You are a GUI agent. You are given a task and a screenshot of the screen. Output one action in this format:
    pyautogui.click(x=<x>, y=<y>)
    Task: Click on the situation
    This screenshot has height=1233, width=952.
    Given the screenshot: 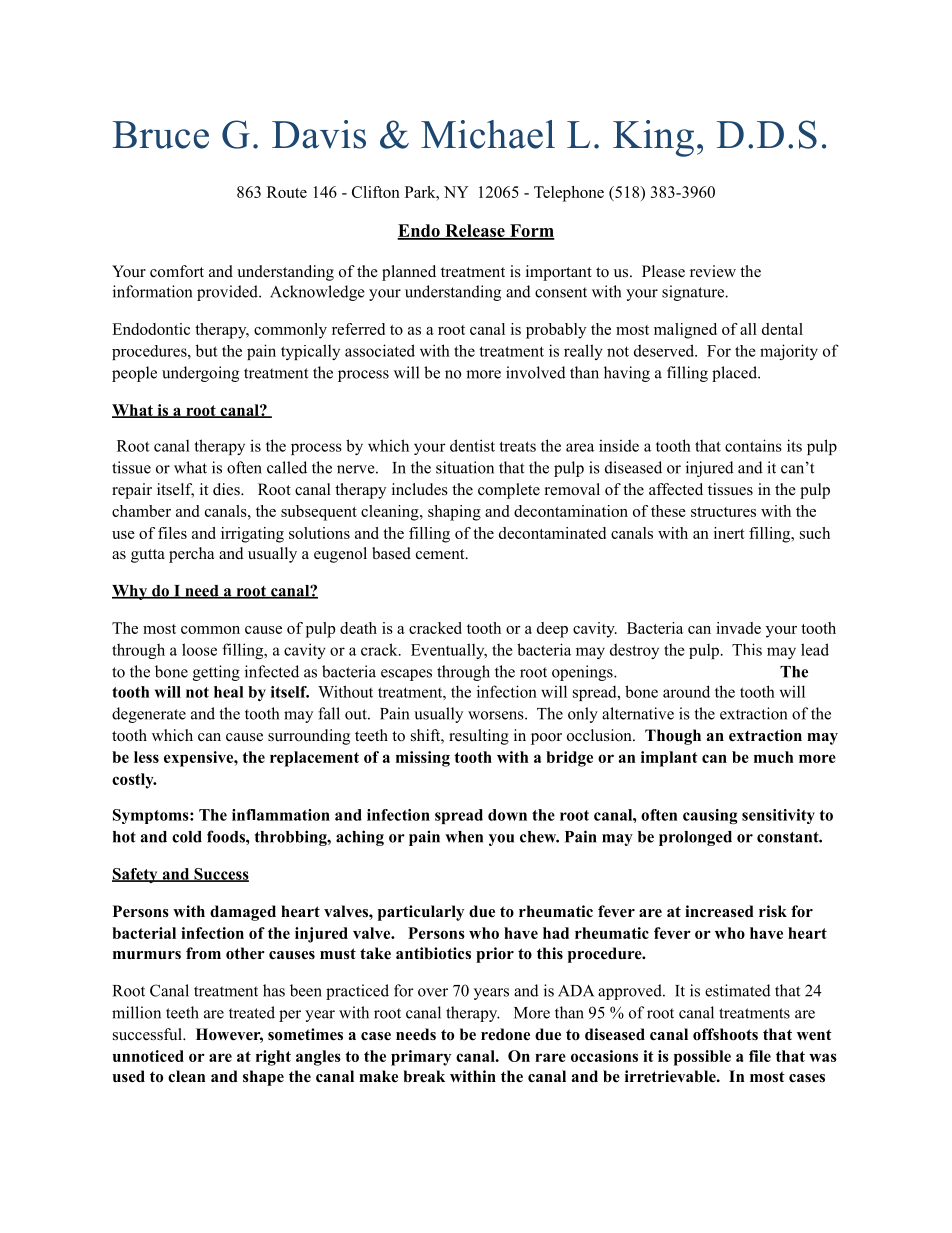 What is the action you would take?
    pyautogui.click(x=465, y=467)
